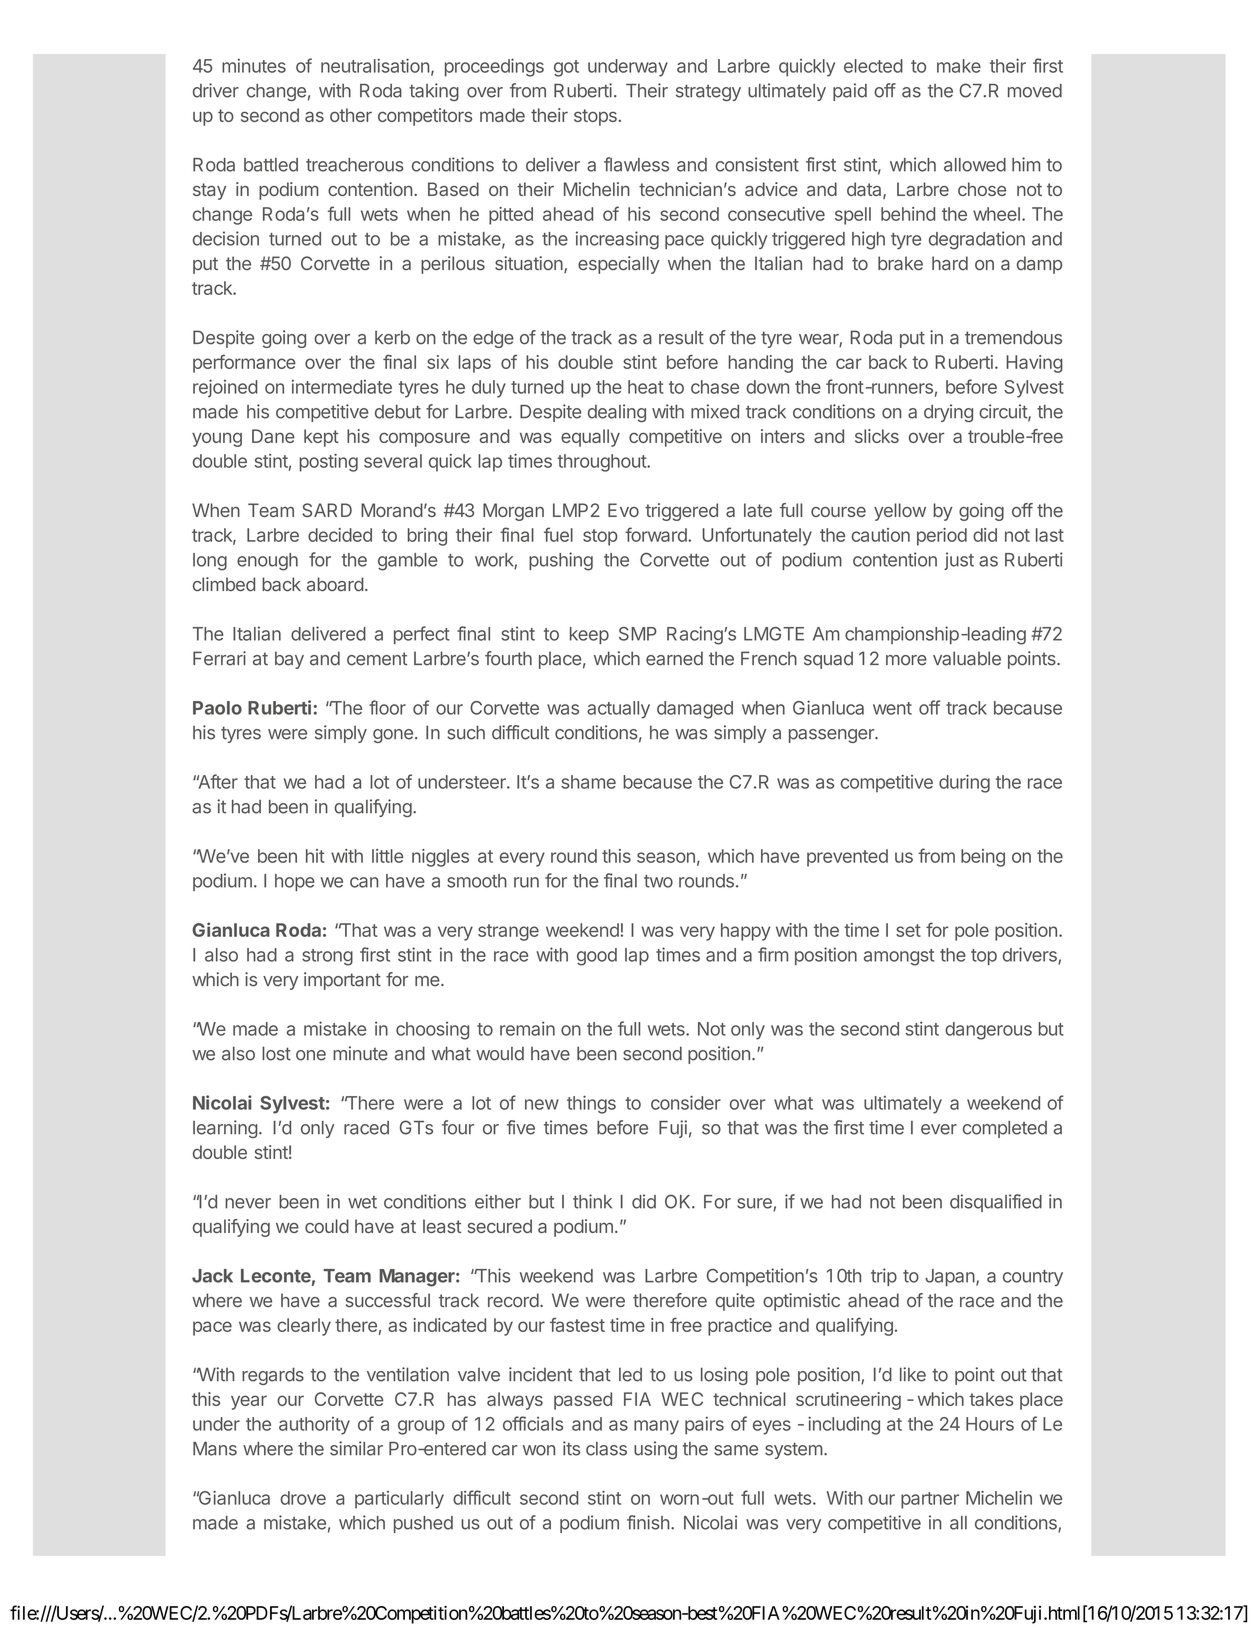 This screenshot has width=1259, height=1630. I want to click on forward, so click(657, 534).
